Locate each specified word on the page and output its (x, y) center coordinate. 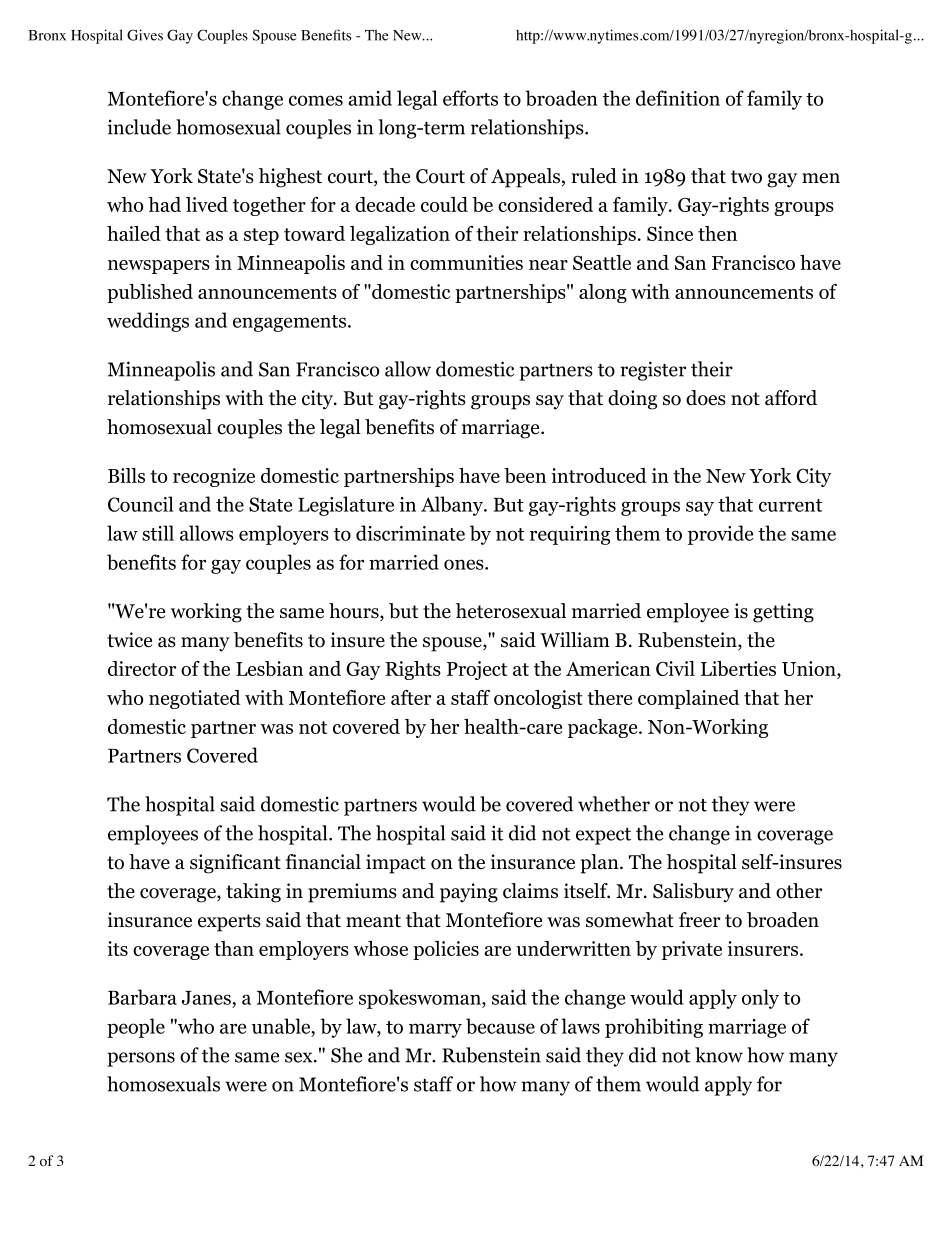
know (719, 1055)
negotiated (195, 699)
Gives (145, 35)
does (706, 398)
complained (689, 699)
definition (678, 98)
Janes (207, 998)
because (500, 1026)
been (525, 475)
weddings (148, 322)
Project (477, 670)
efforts (470, 98)
